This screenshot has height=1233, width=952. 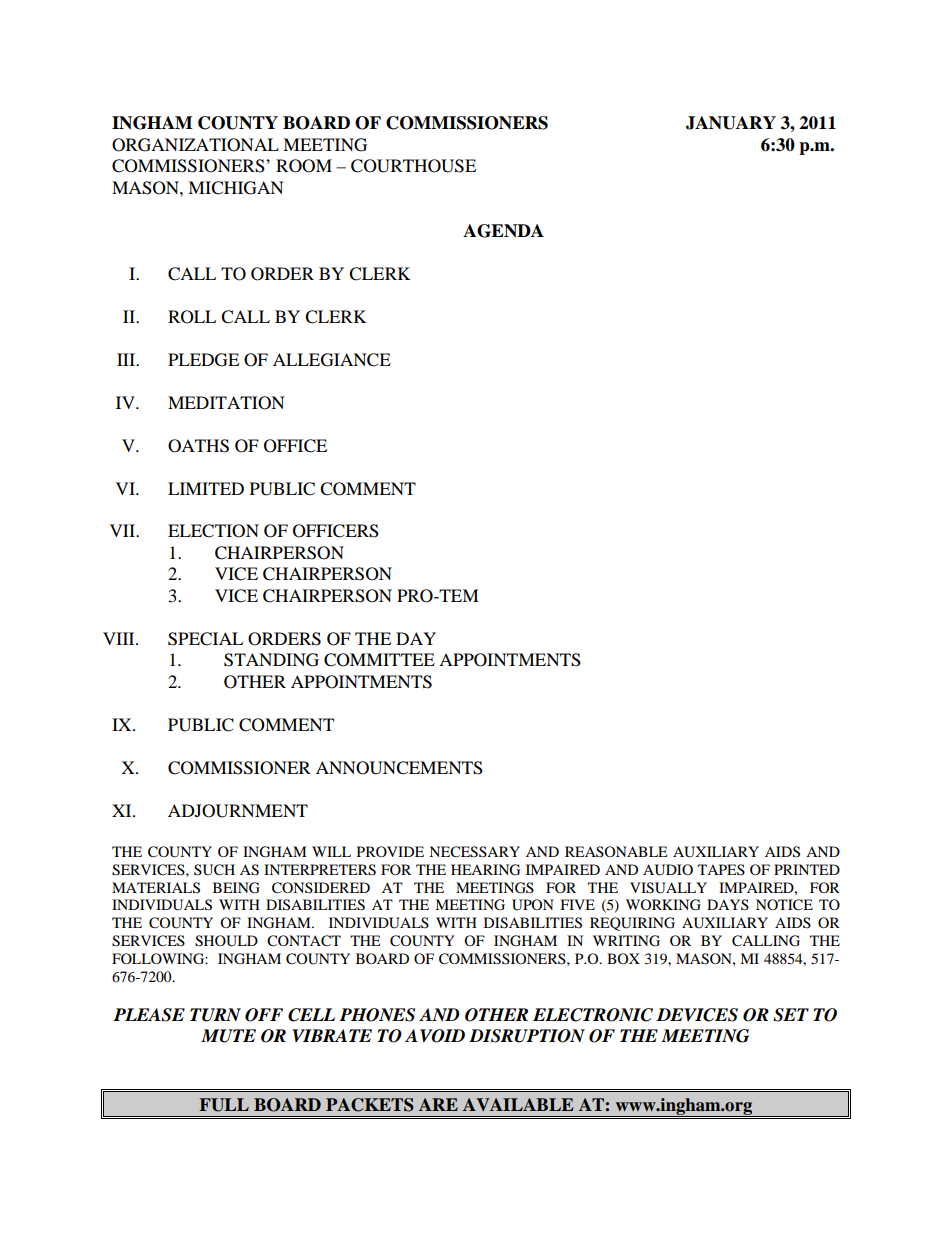 What do you see at coordinates (503, 231) in the screenshot?
I see `AGENDA` at bounding box center [503, 231].
